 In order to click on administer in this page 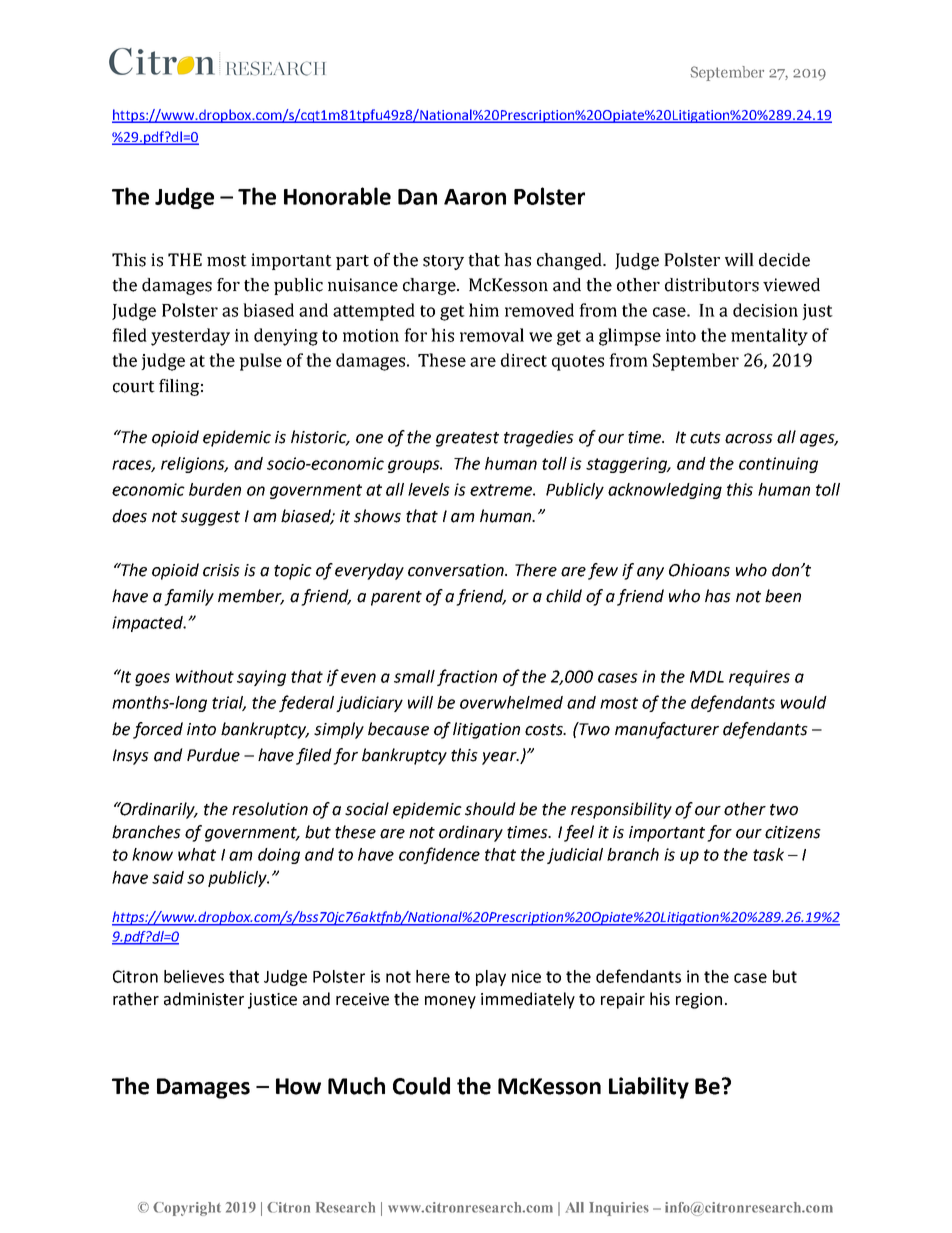, I will do `click(204, 999)`.
